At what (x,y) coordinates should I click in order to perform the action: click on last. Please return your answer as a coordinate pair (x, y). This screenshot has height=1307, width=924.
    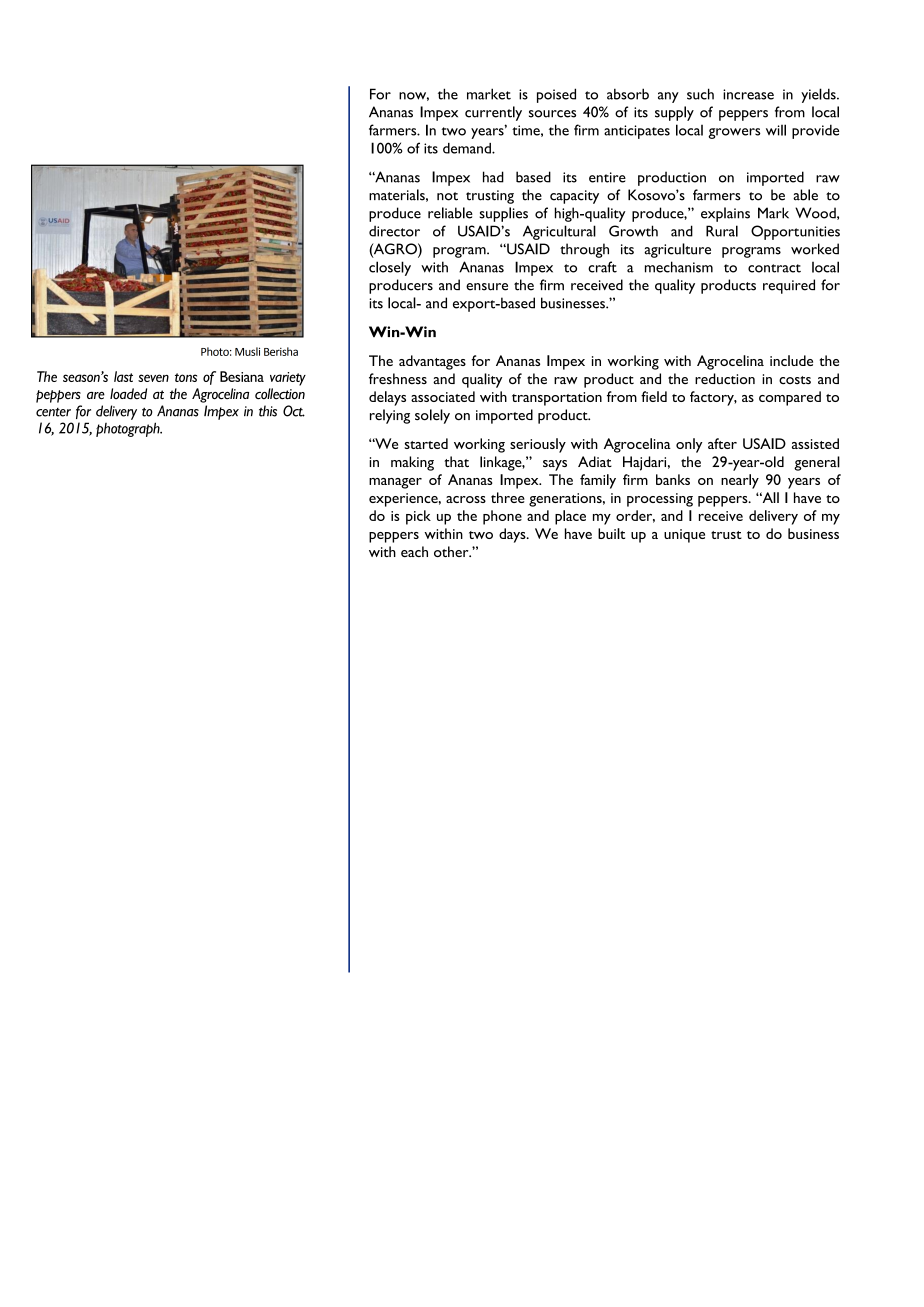
    Looking at the image, I should click on (123, 376).
